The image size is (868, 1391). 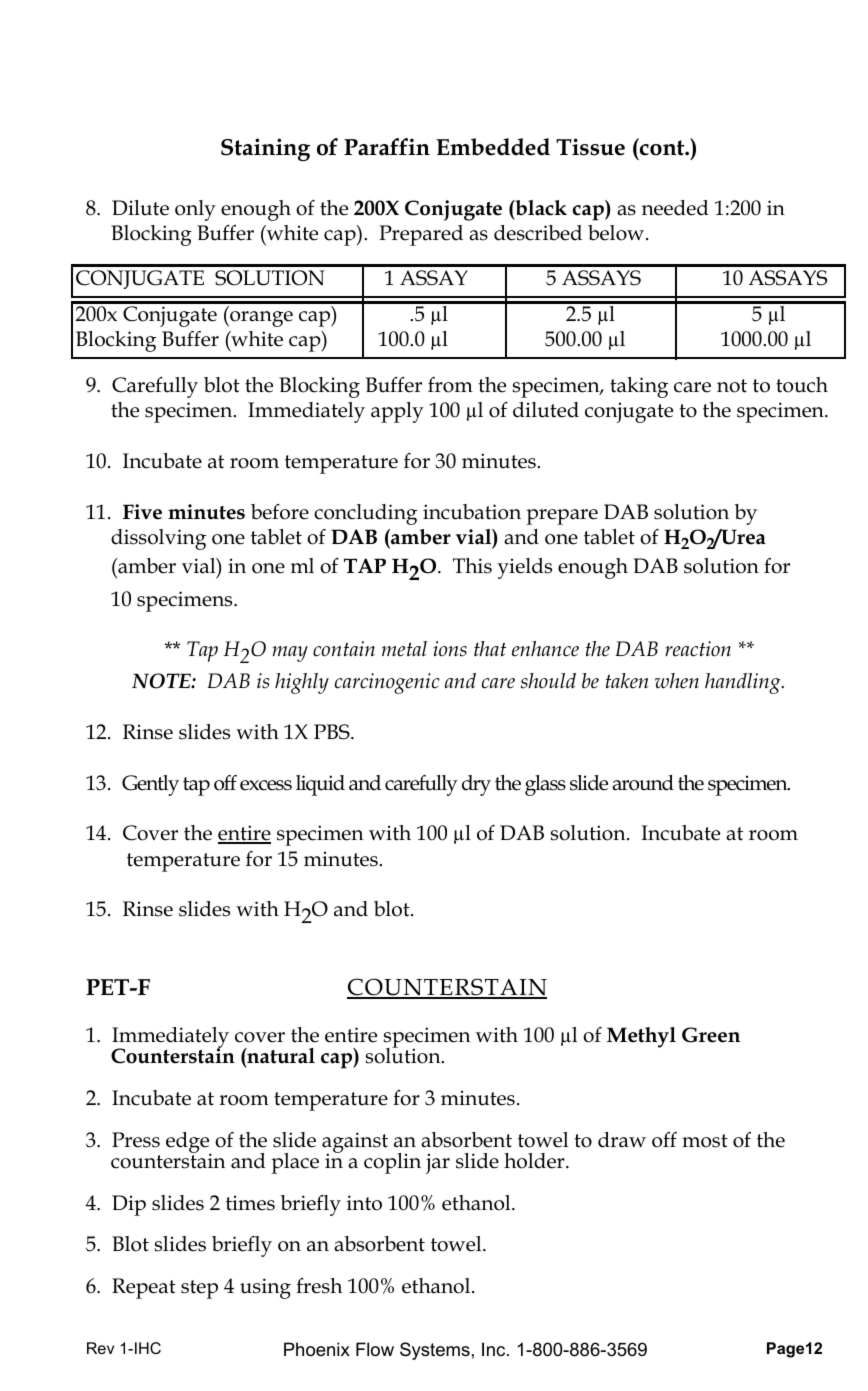 I want to click on step, so click(x=199, y=1289).
